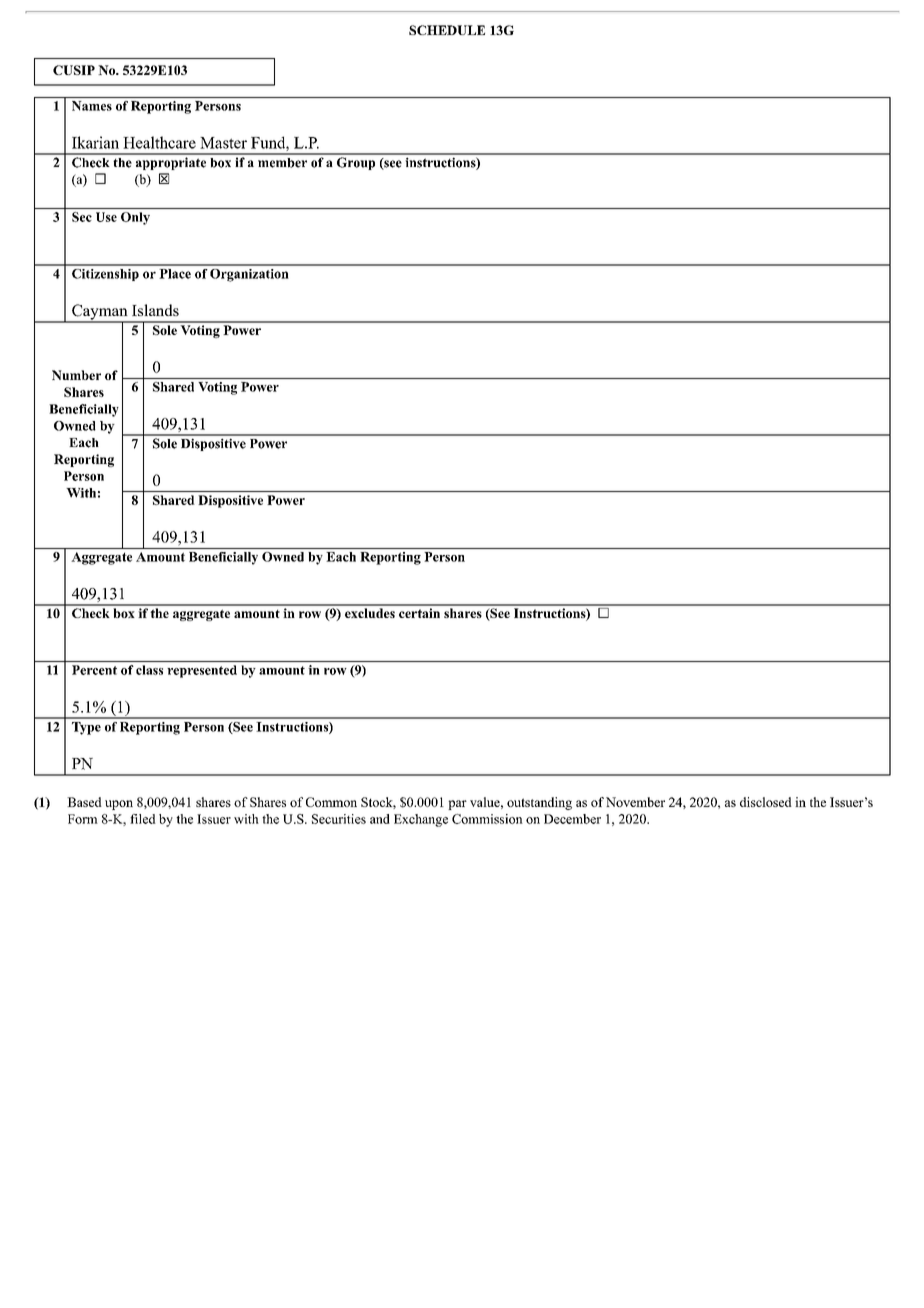  Describe the element at coordinates (135, 218) in the screenshot. I see `Only` at that location.
